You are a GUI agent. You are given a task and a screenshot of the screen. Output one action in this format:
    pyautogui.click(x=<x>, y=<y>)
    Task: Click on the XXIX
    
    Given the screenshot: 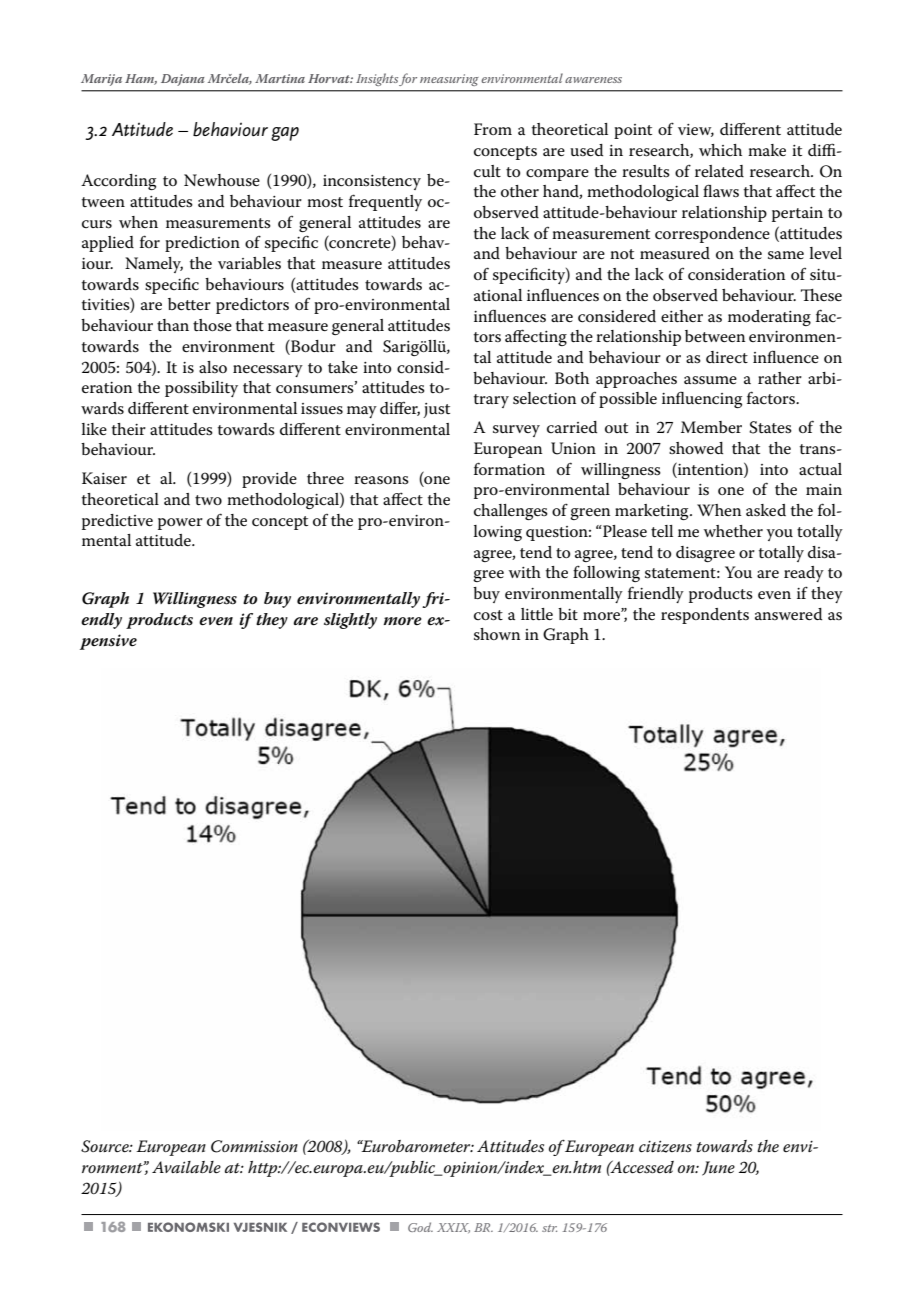 What is the action you would take?
    pyautogui.click(x=453, y=1228)
